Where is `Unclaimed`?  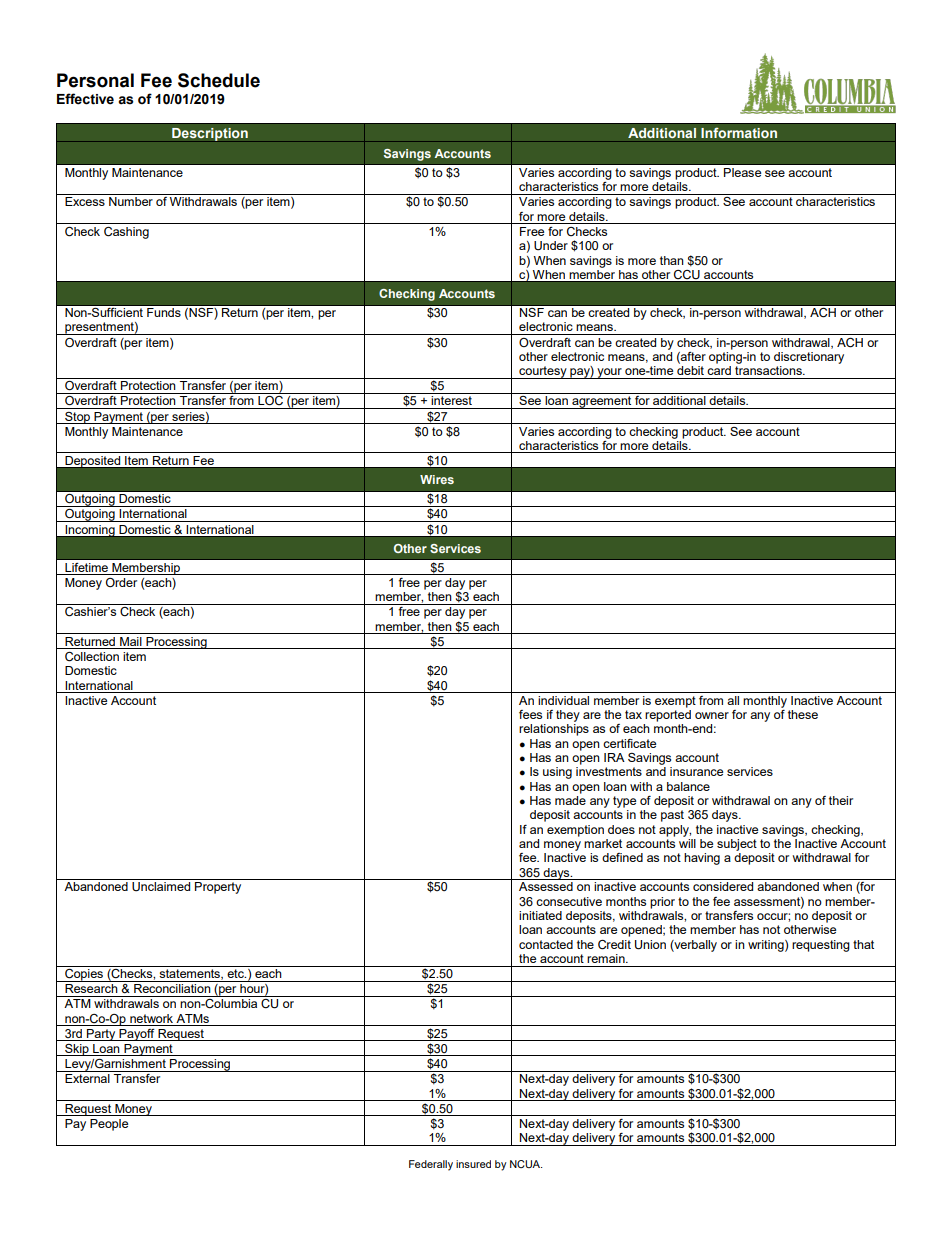 Unclaimed is located at coordinates (161, 887).
